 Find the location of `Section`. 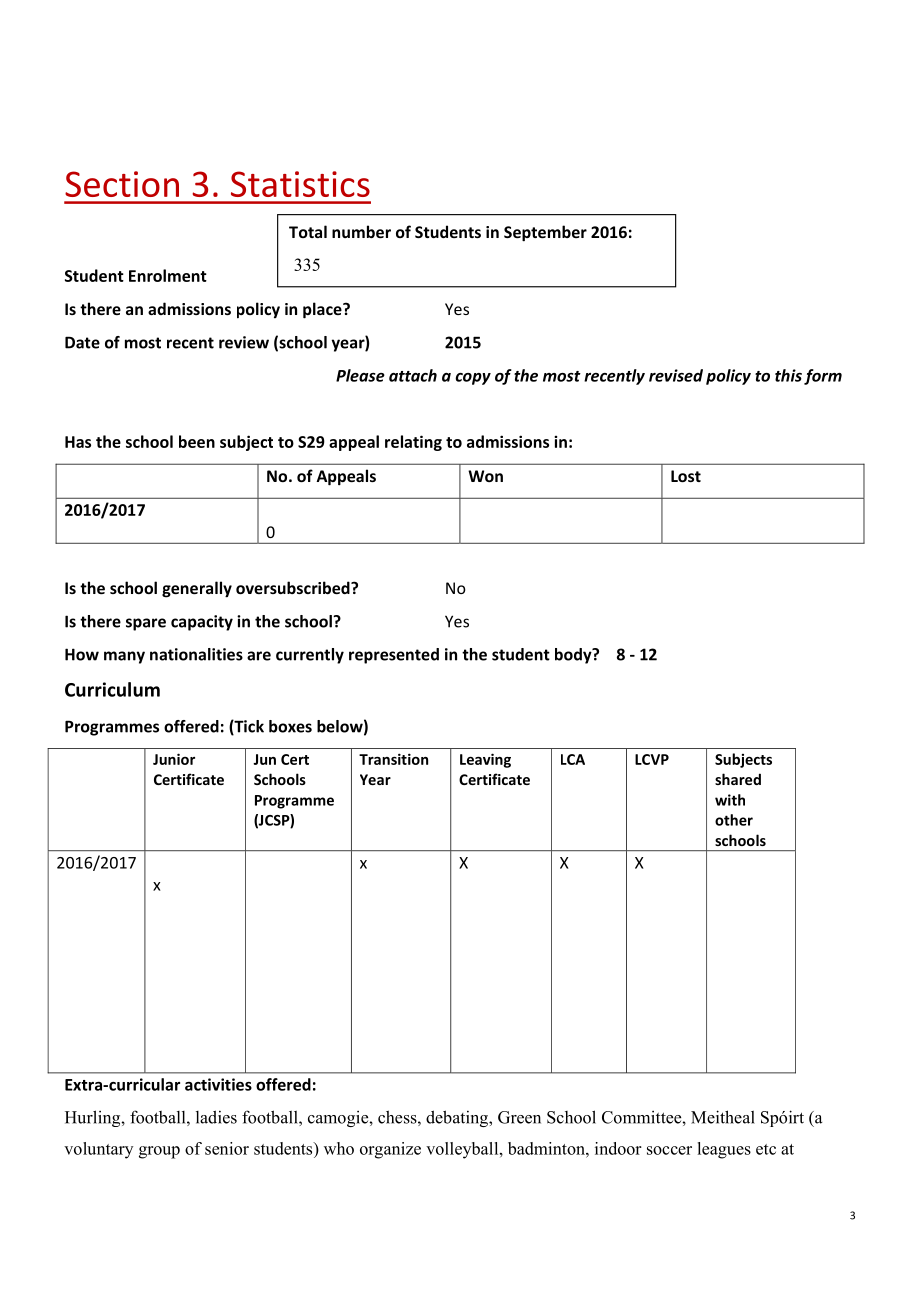

Section is located at coordinates (122, 184).
